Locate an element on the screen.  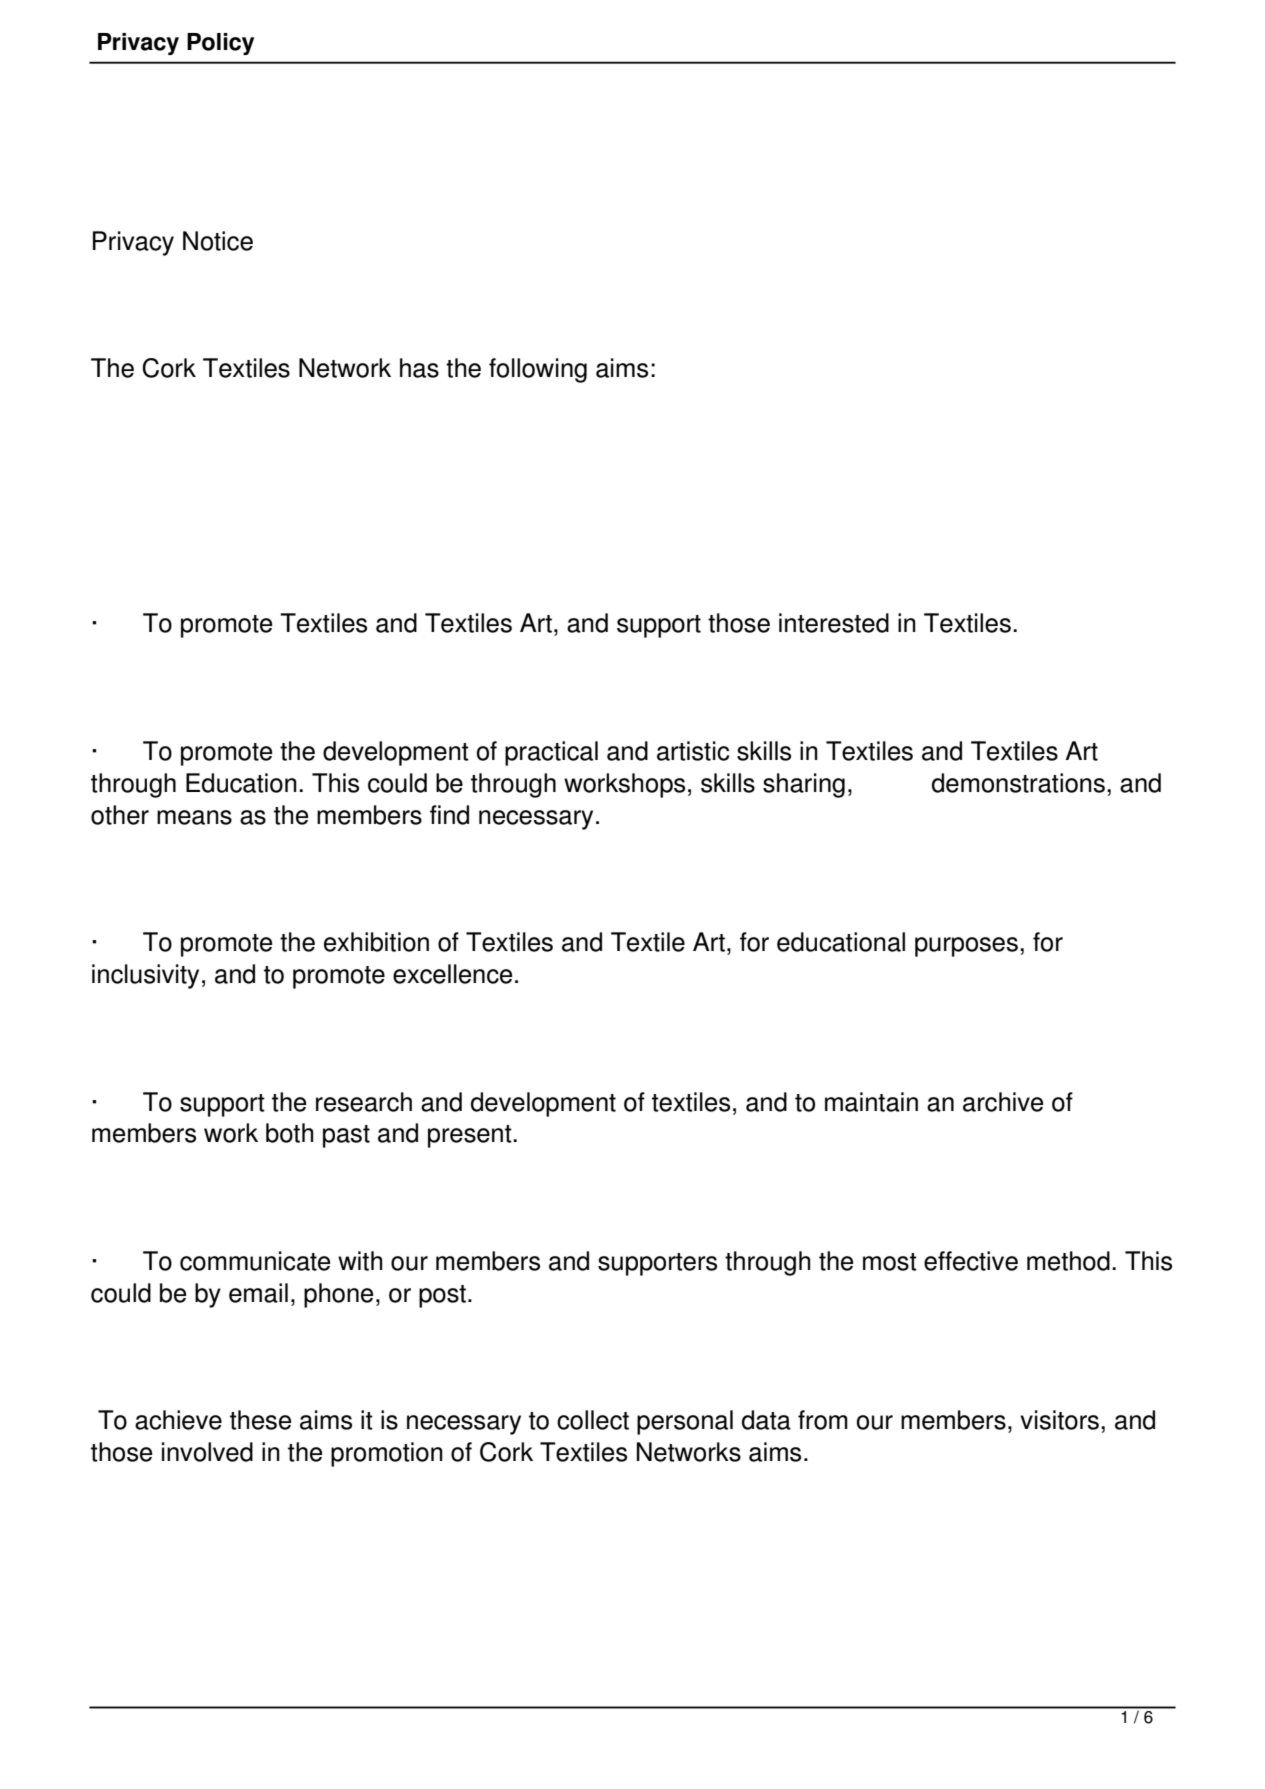
Policy is located at coordinates (220, 44).
